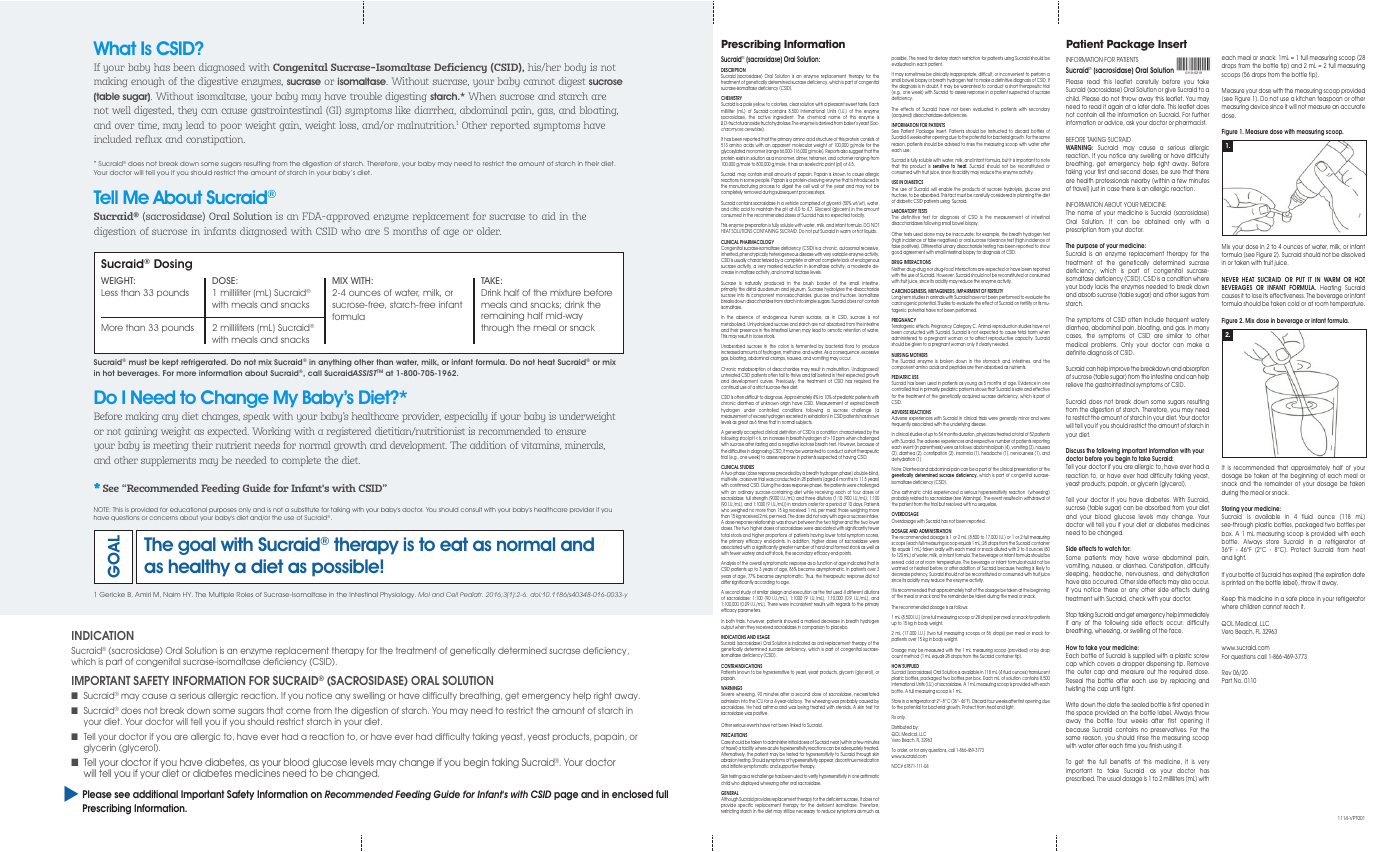 The width and height of the document is (1400, 852). I want to click on minerals, so click(585, 445).
